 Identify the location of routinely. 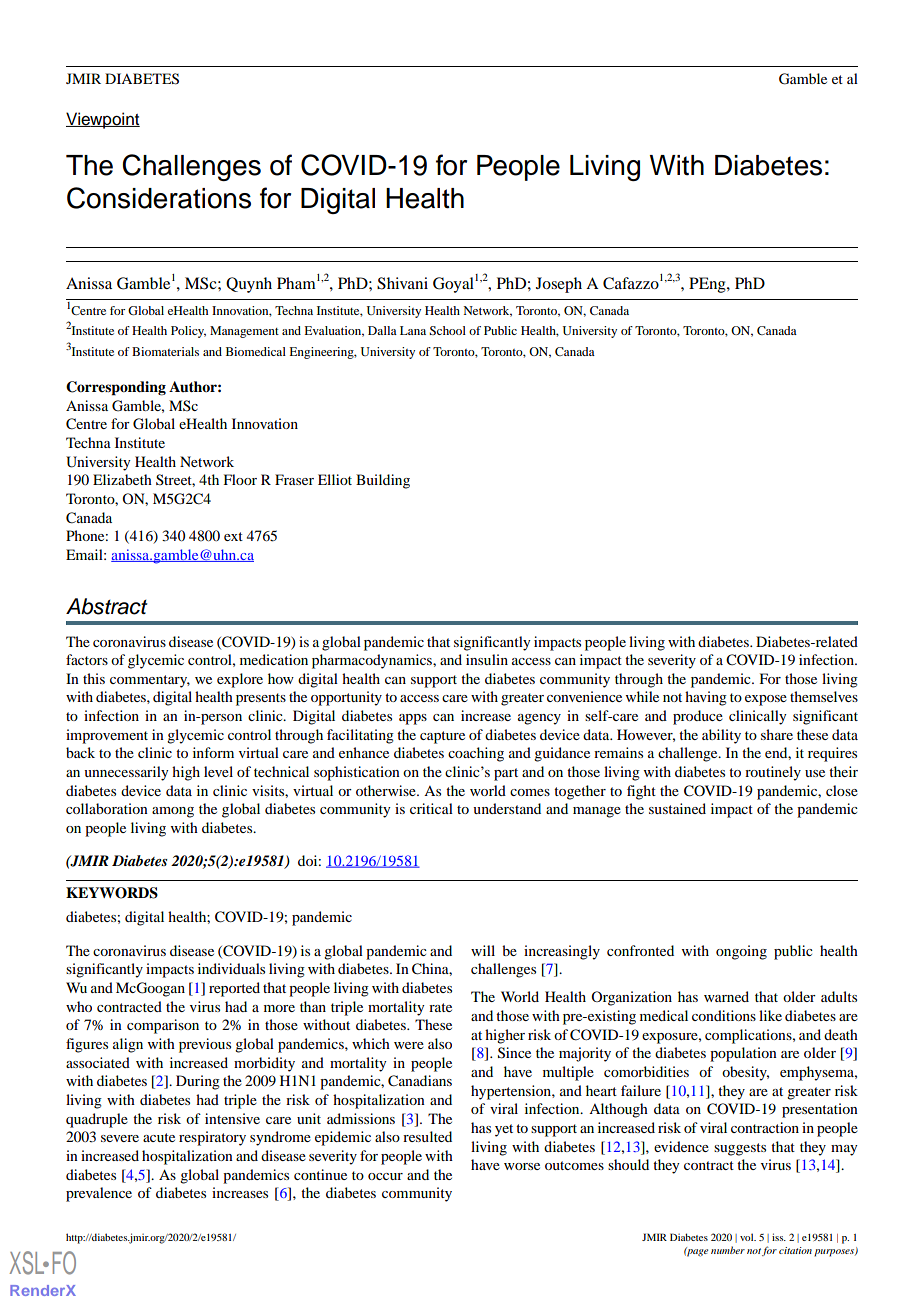
(773, 773).
